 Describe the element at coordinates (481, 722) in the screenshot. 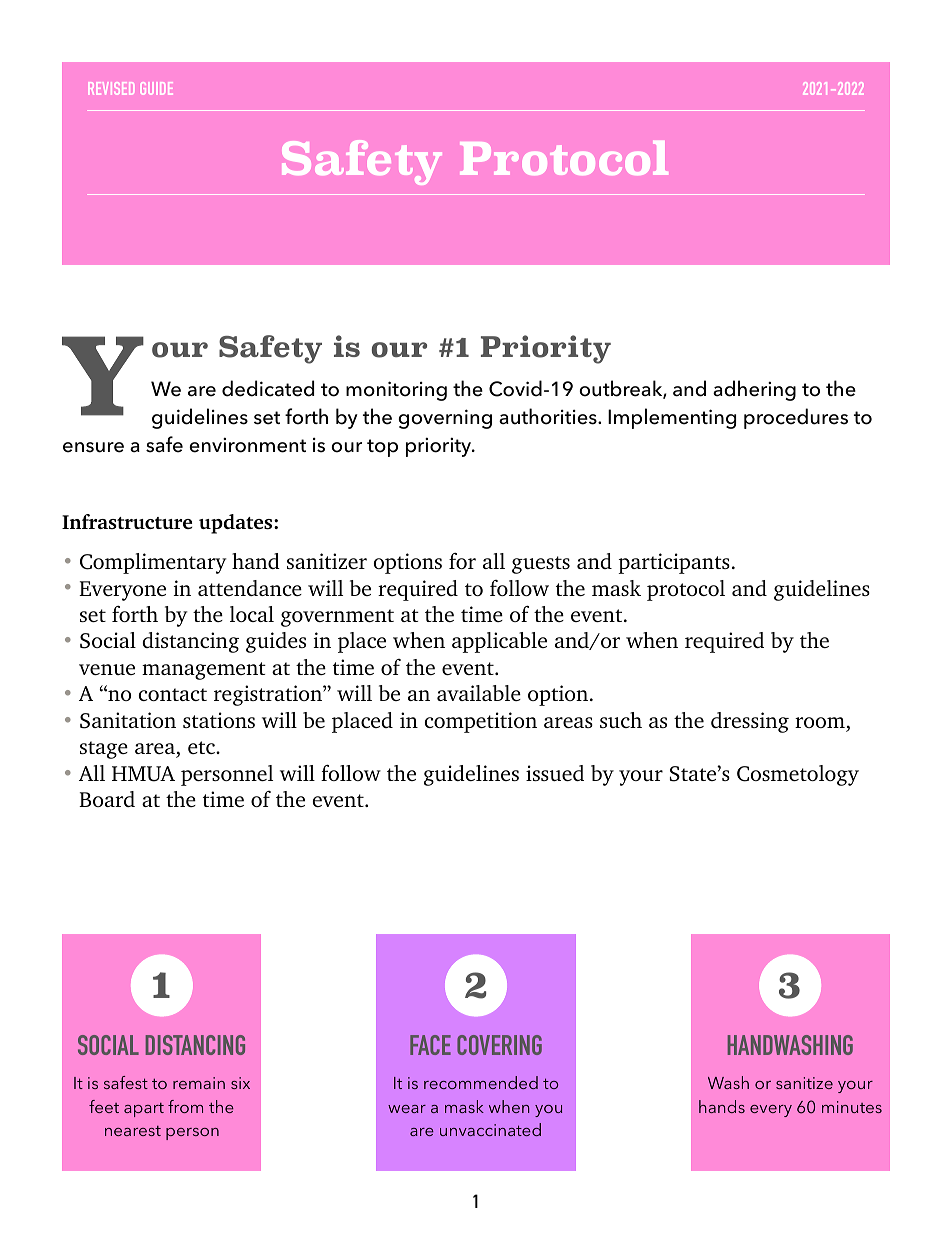

I see `competition` at that location.
